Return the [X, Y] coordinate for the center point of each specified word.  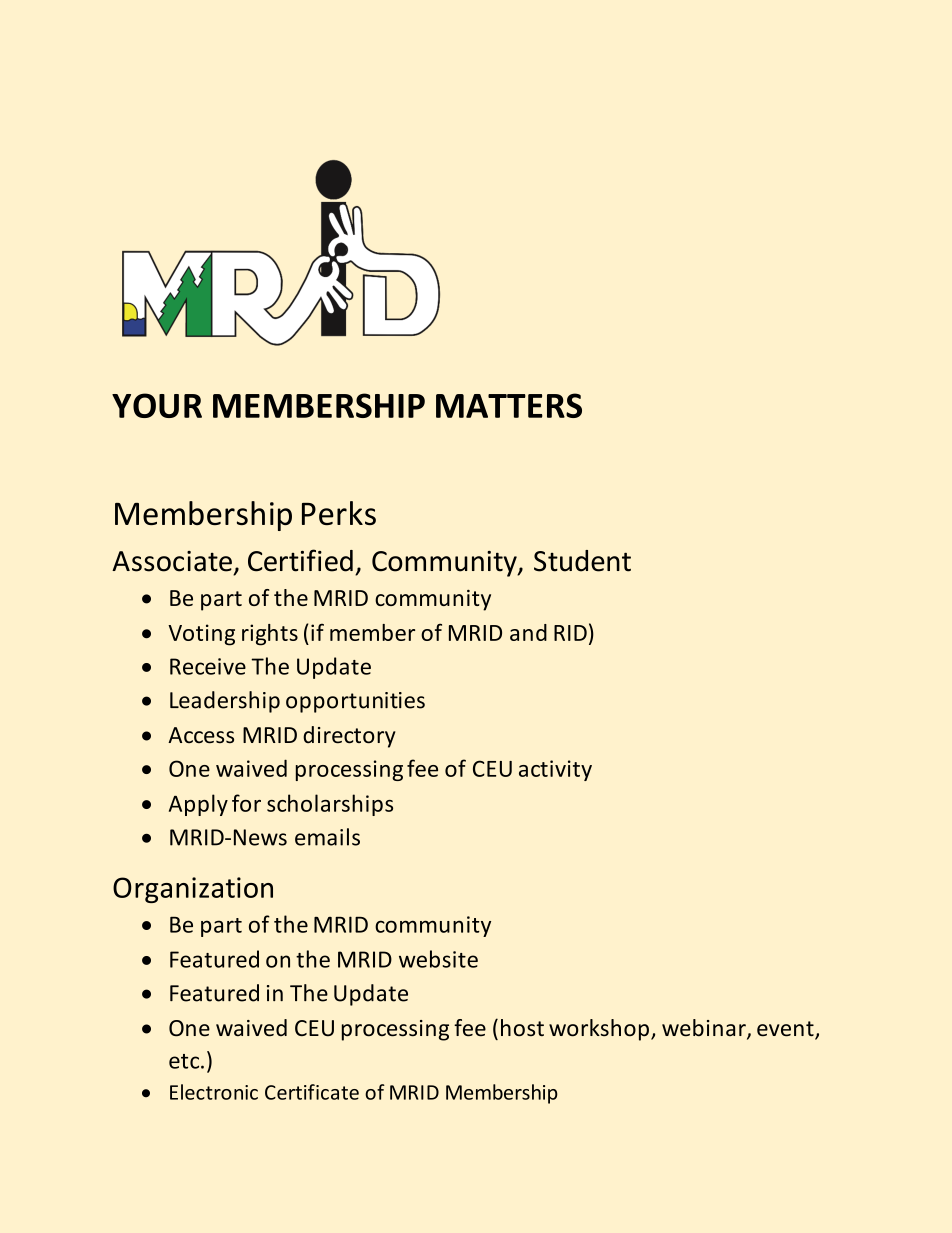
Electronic [214, 1092]
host [522, 1028]
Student [582, 561]
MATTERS [509, 405]
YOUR [157, 405]
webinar [705, 1029]
